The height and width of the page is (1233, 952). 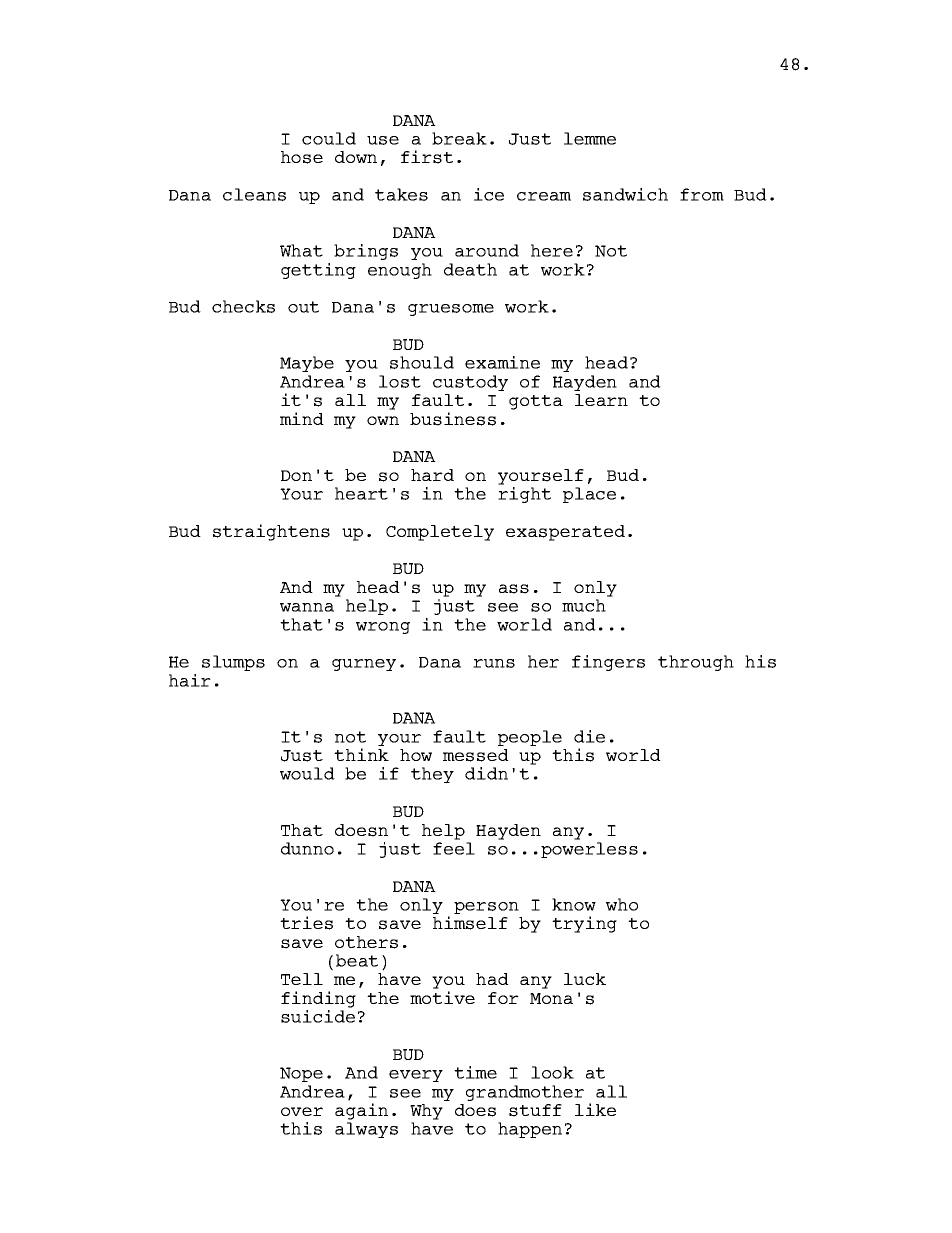 I want to click on like, so click(x=595, y=1109).
